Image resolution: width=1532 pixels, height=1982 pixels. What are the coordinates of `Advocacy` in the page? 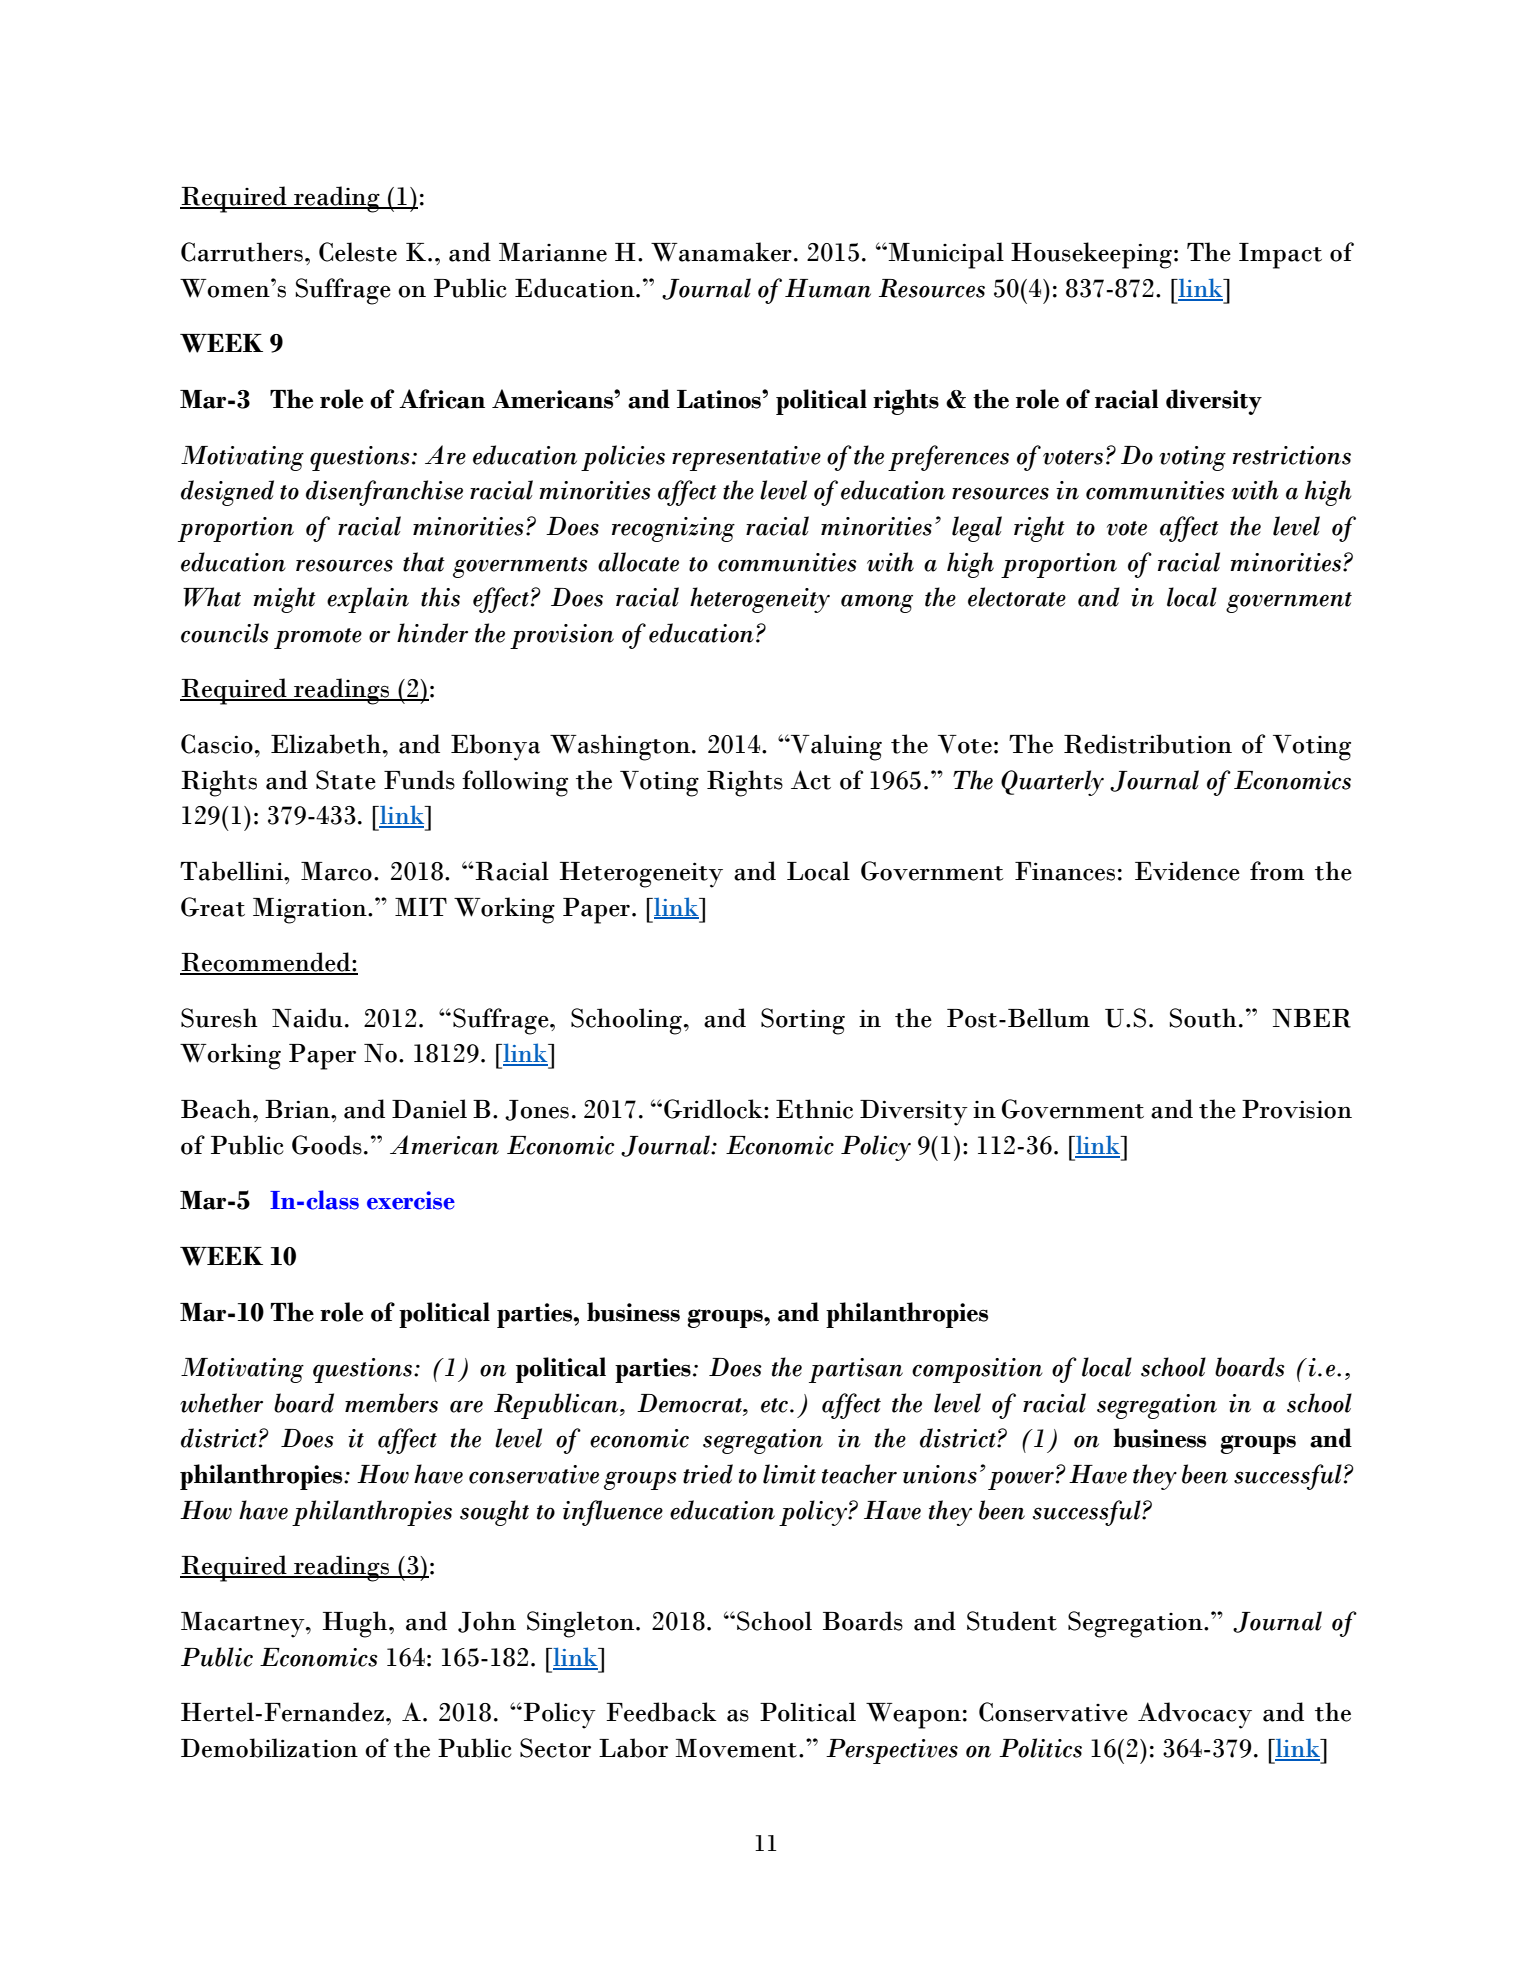 It's located at (1195, 1715).
